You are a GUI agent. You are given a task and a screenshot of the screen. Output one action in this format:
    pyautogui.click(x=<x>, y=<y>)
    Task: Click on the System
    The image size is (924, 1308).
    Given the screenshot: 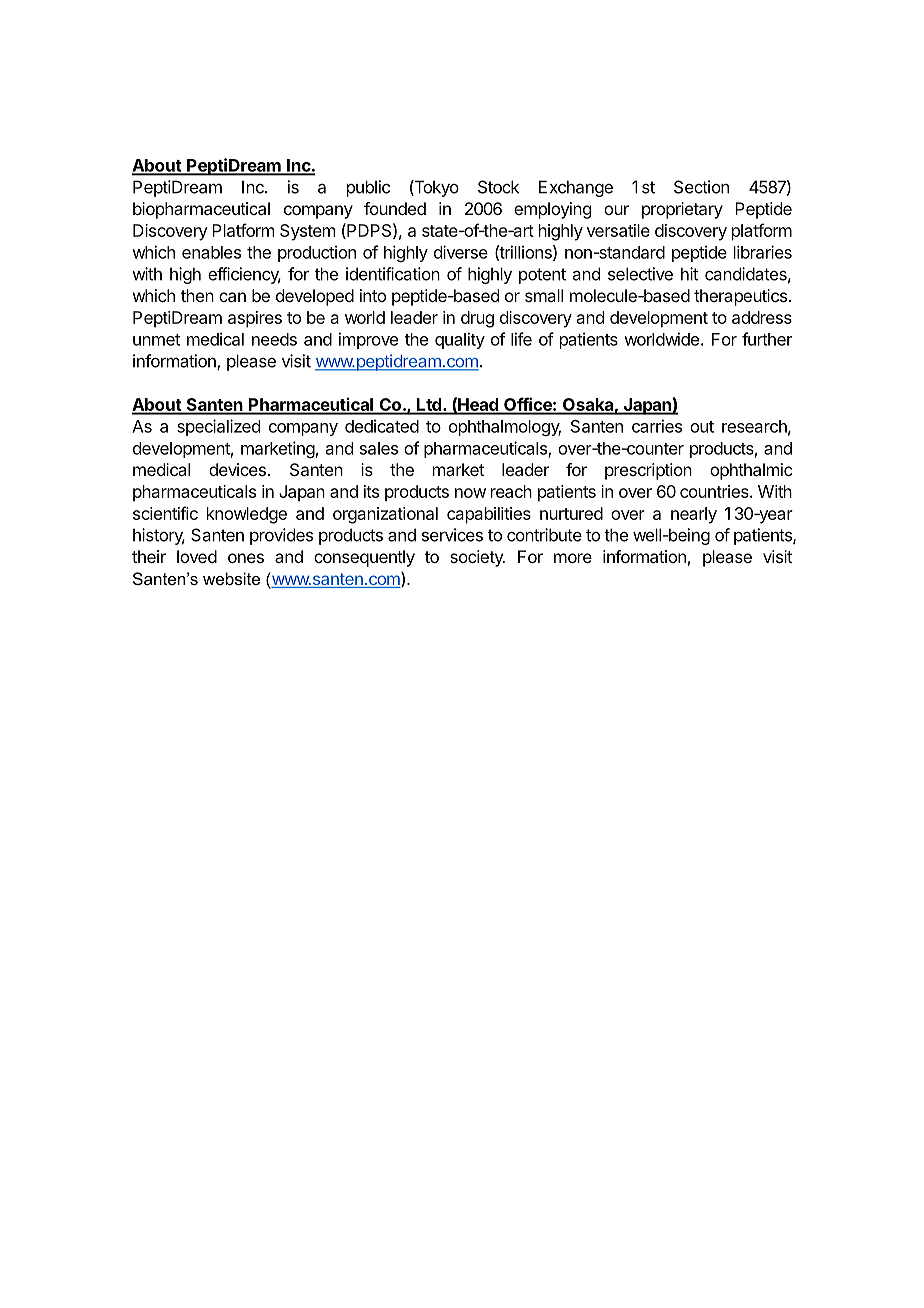 What is the action you would take?
    pyautogui.click(x=307, y=232)
